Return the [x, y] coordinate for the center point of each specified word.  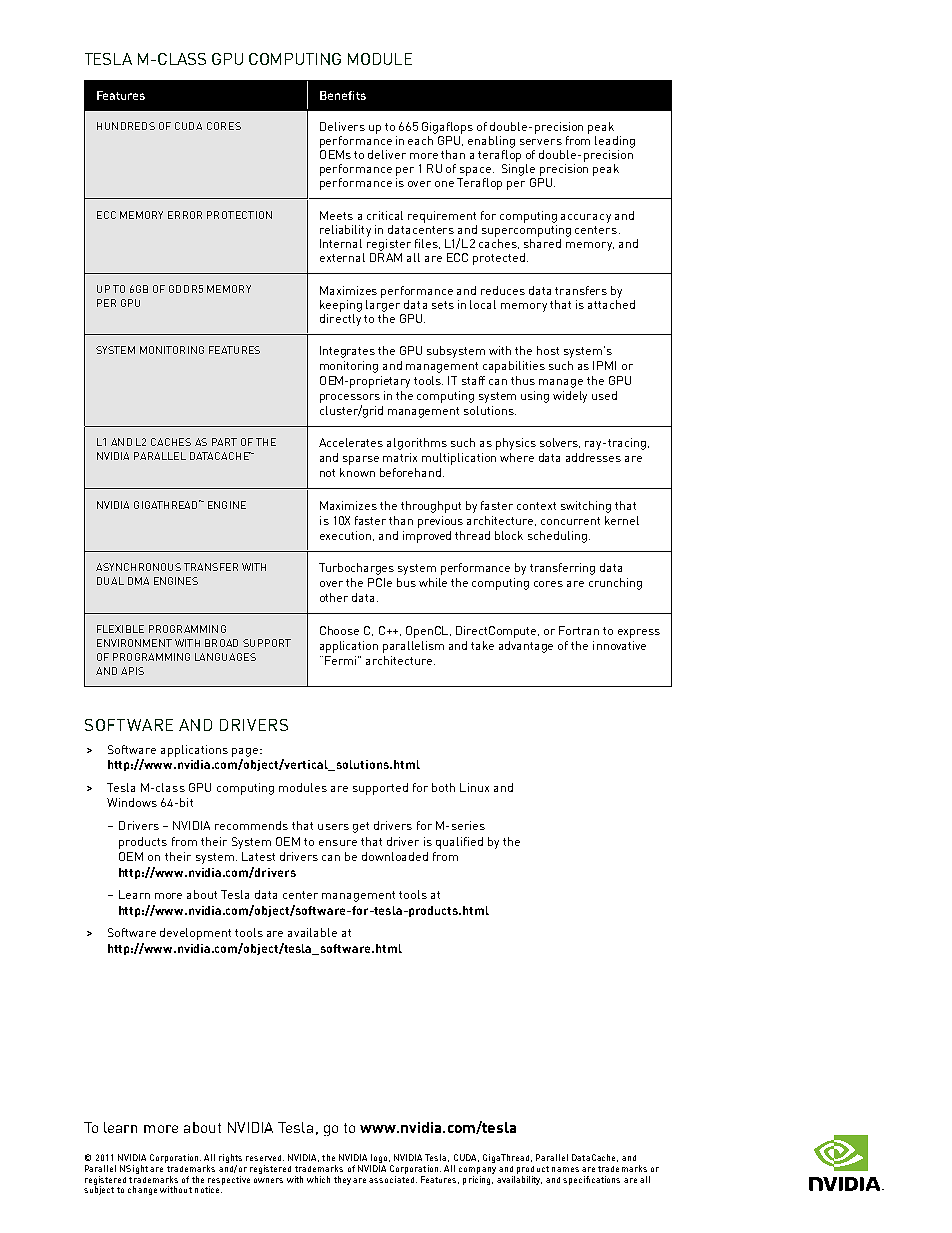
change [142, 1190]
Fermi [342, 660]
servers [541, 142]
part [224, 442]
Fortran [579, 630]
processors [350, 398]
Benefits [343, 95]
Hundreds [126, 126]
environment [134, 643]
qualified [459, 843]
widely [570, 397]
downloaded [395, 856]
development [195, 934]
